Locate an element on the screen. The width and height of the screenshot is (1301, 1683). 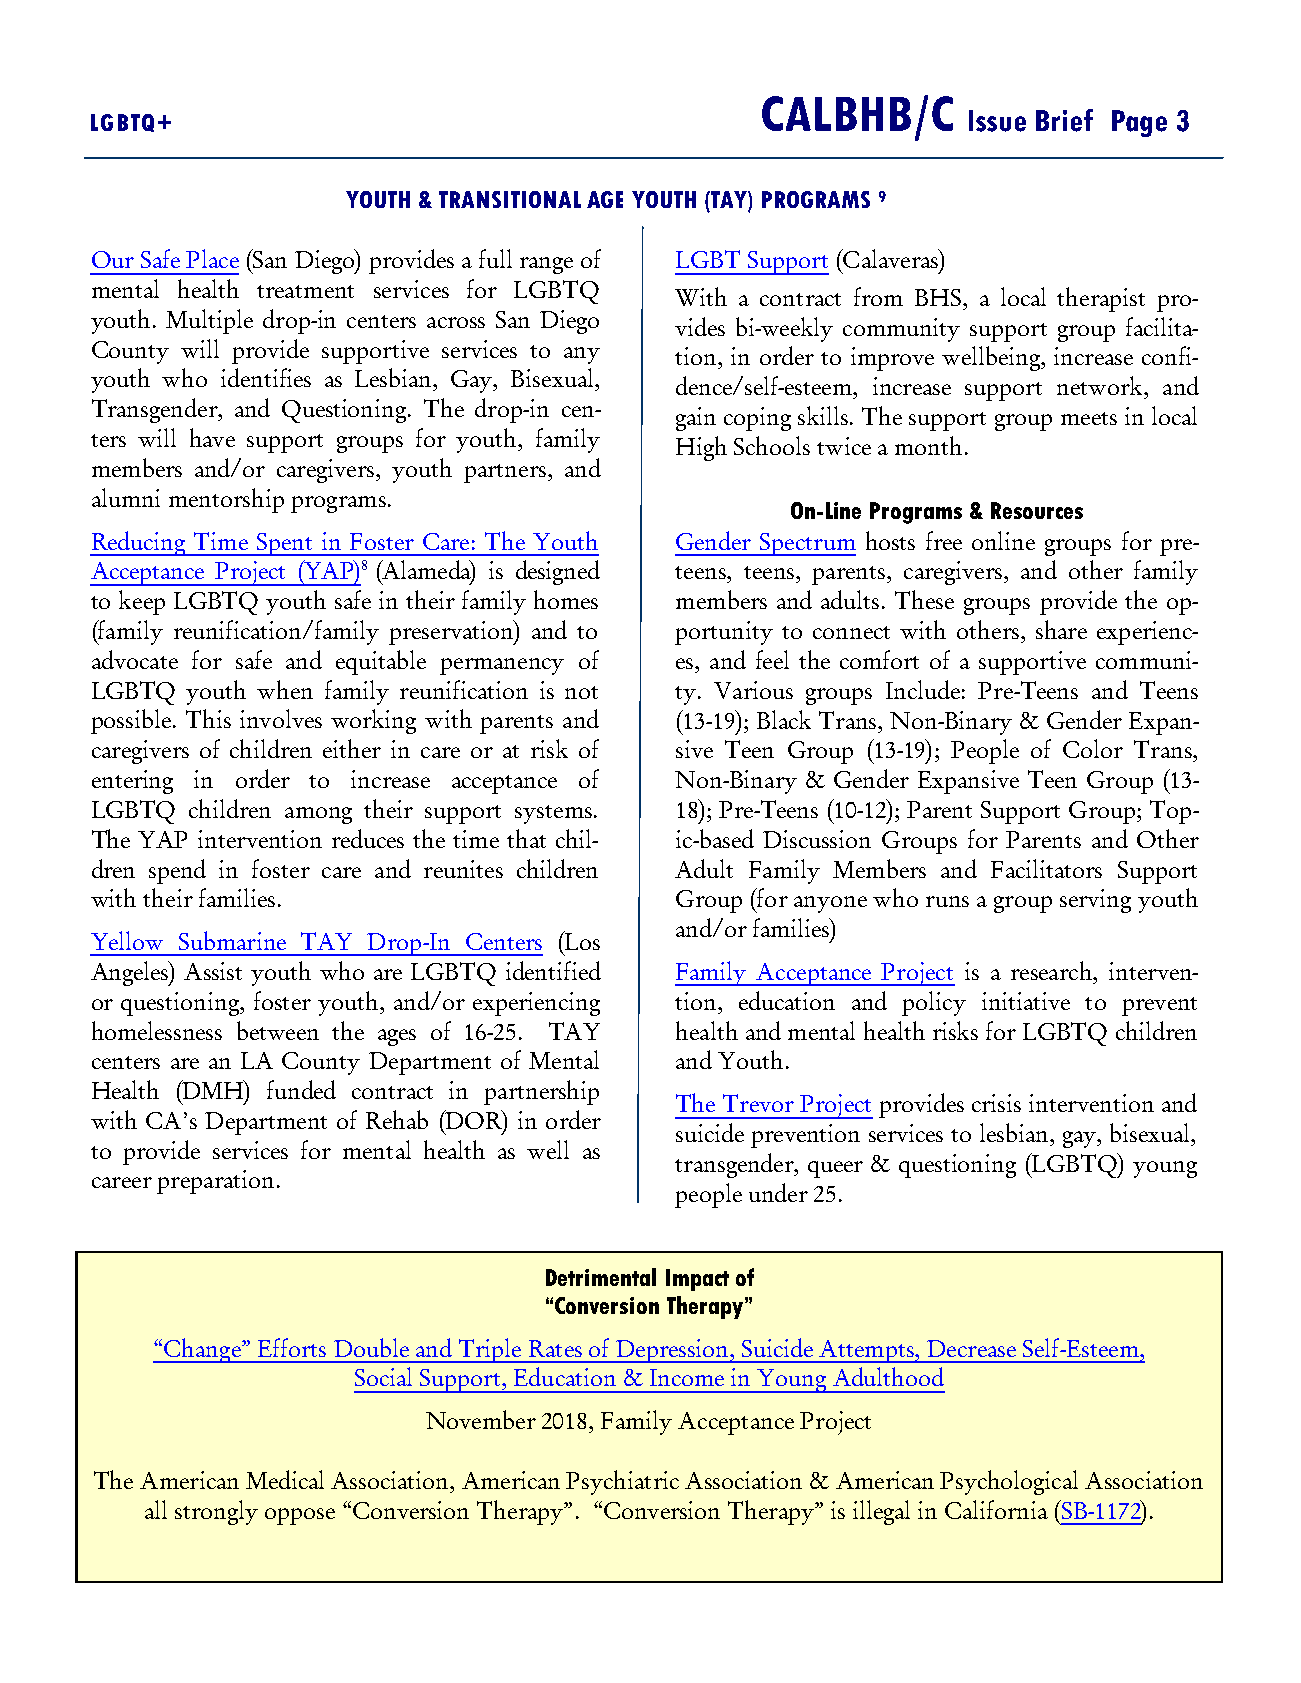
range is located at coordinates (546, 265).
